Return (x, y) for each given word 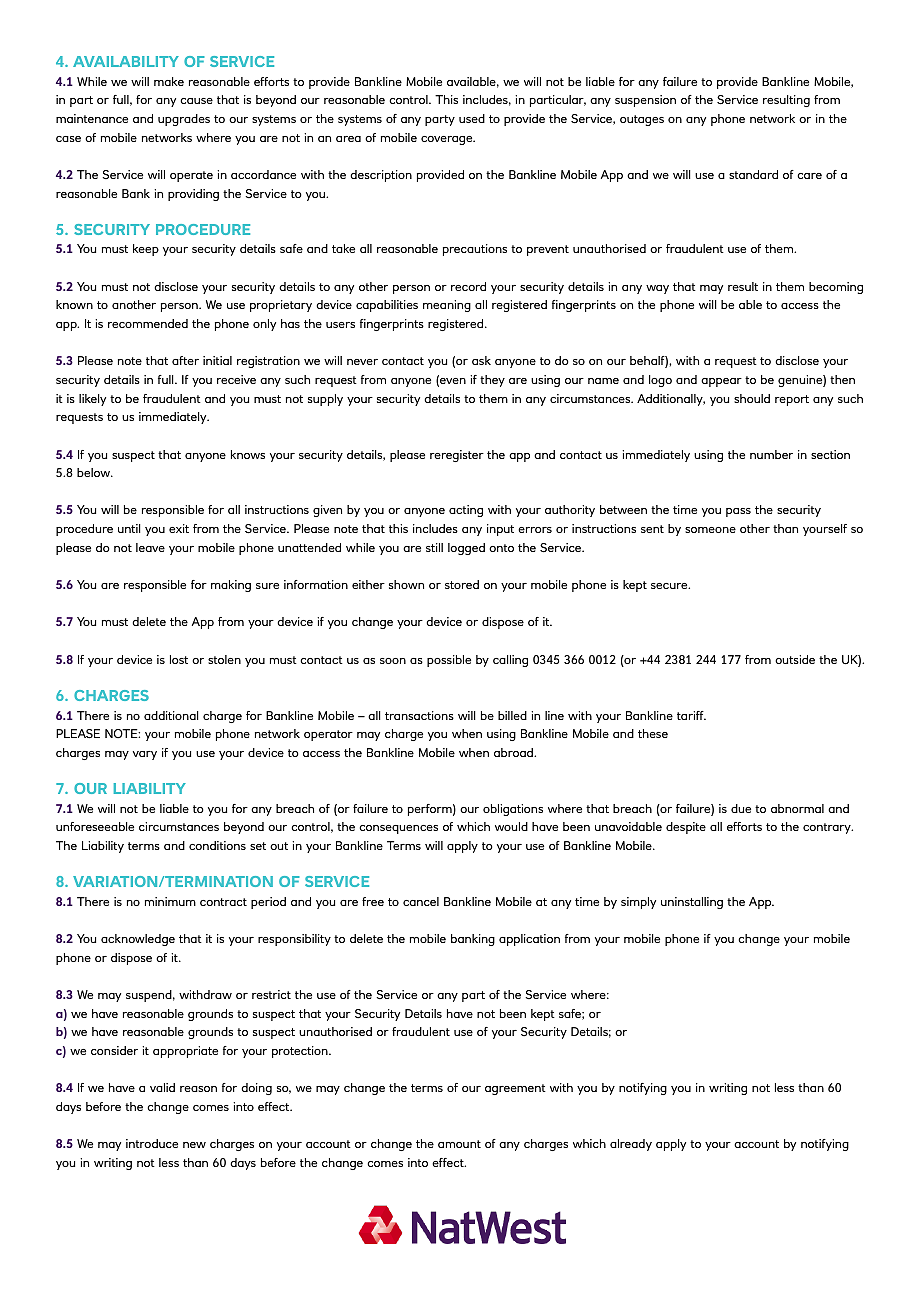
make (169, 81)
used (472, 118)
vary (144, 755)
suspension (645, 101)
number (771, 454)
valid (162, 1087)
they (492, 381)
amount (459, 1144)
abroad (514, 752)
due (741, 808)
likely (92, 400)
